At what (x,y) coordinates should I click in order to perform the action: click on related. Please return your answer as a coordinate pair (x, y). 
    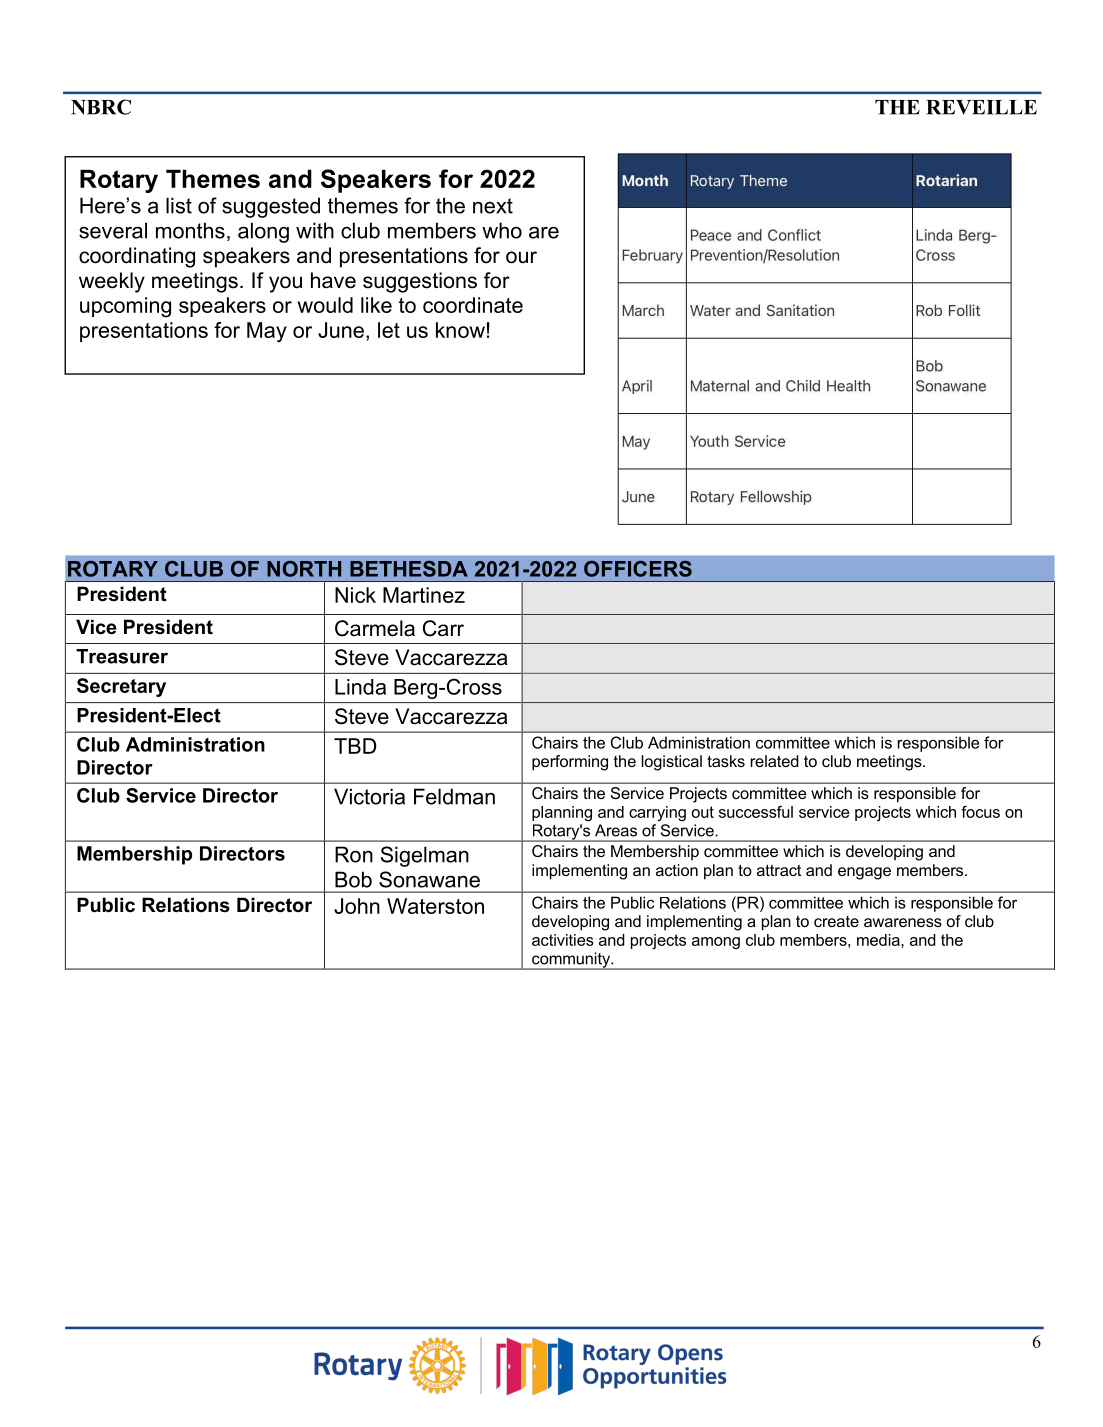
    Looking at the image, I should click on (775, 761).
